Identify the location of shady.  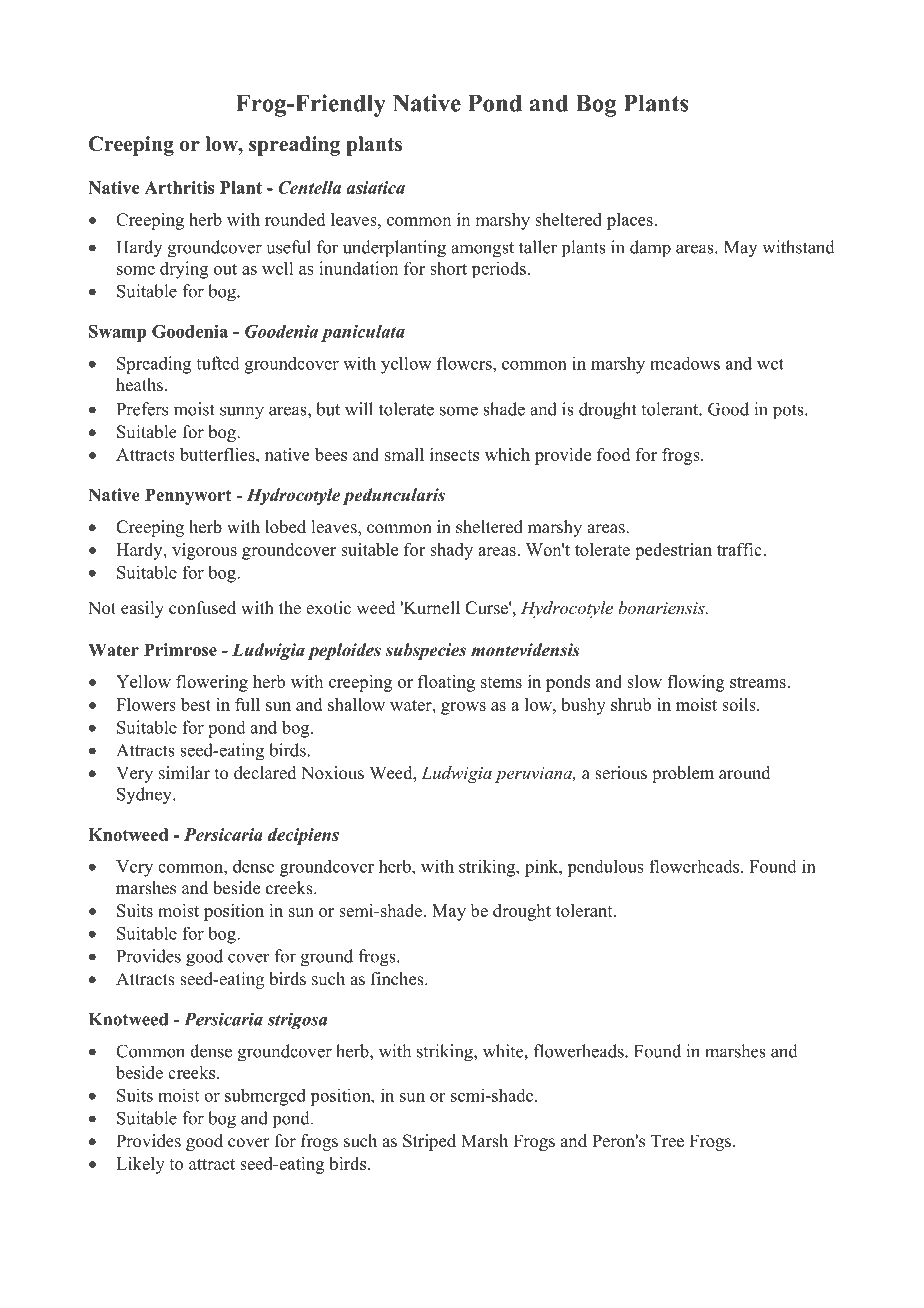
(451, 551).
